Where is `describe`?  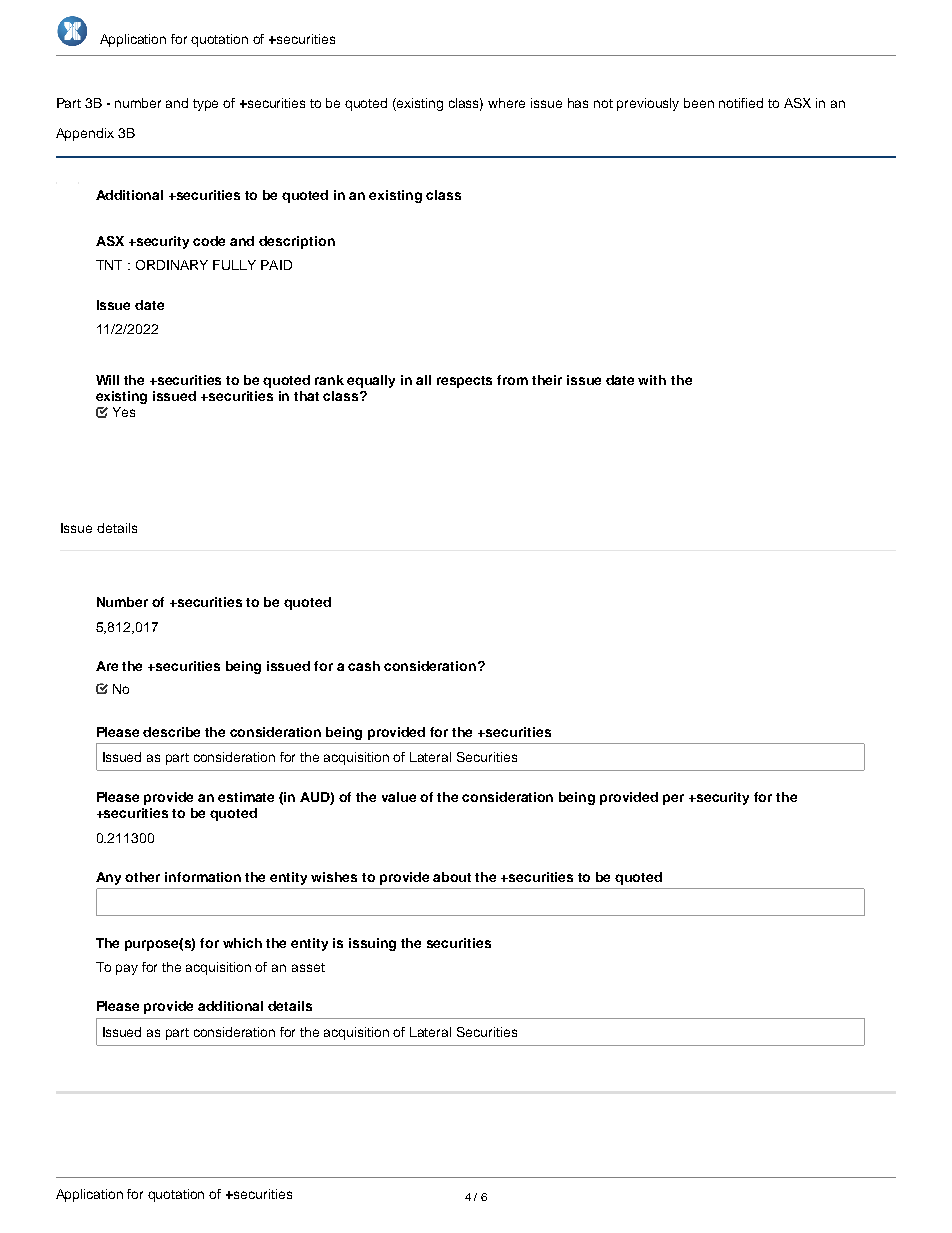
describe is located at coordinates (171, 732).
